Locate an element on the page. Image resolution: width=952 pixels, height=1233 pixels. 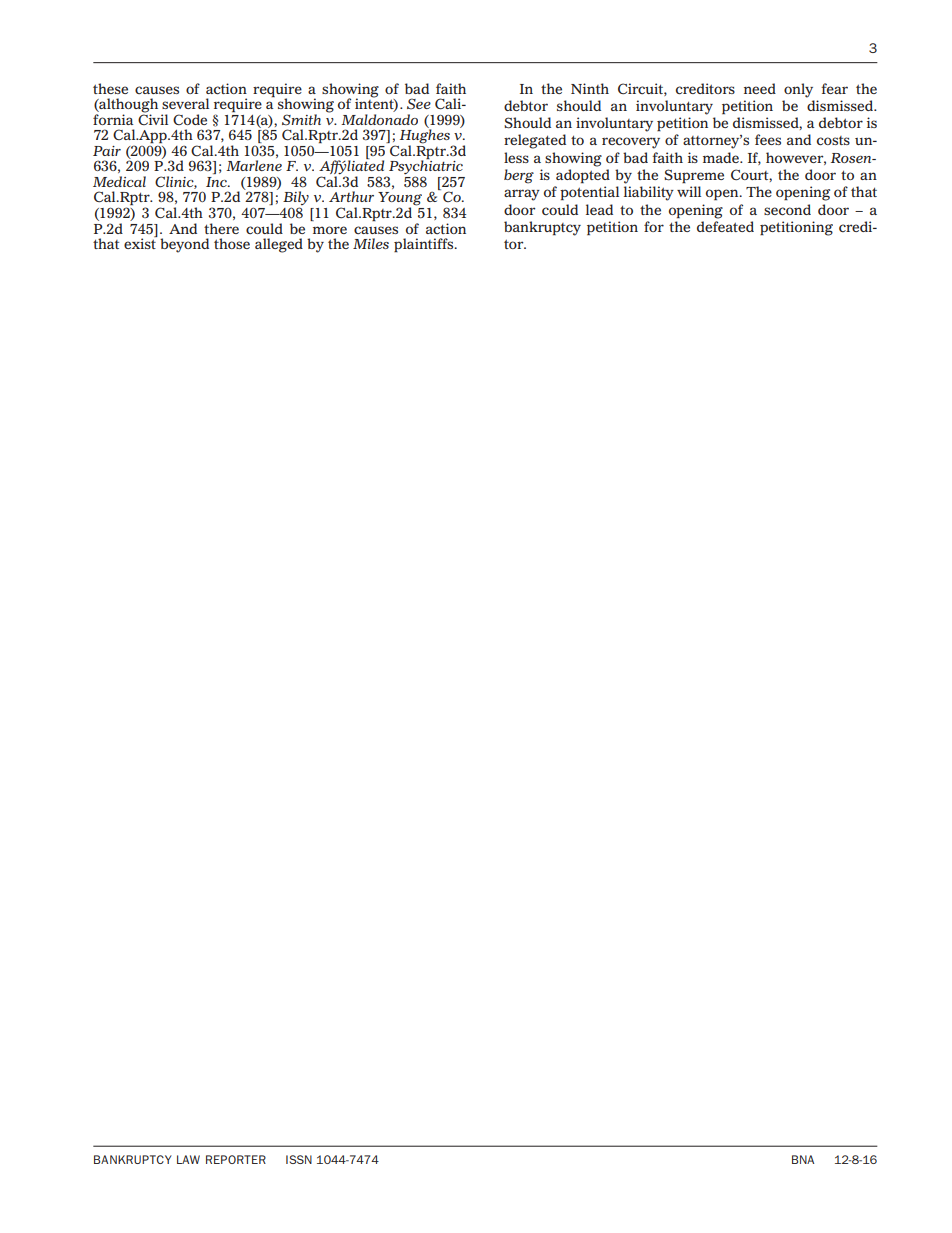
fees is located at coordinates (768, 139).
